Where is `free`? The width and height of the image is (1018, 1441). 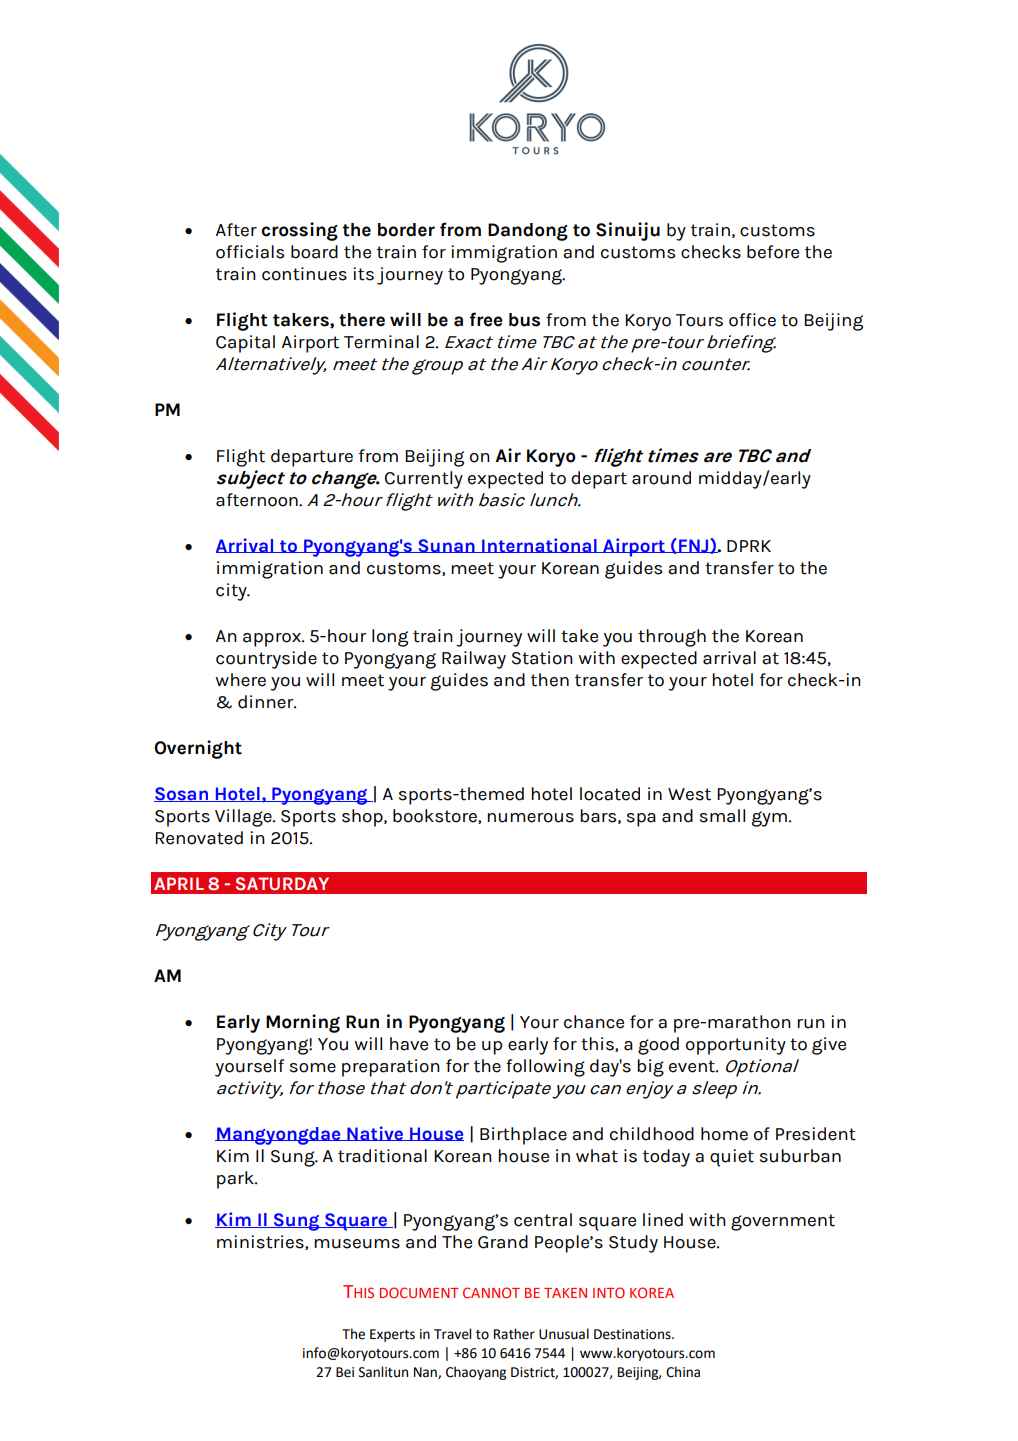 free is located at coordinates (485, 319).
